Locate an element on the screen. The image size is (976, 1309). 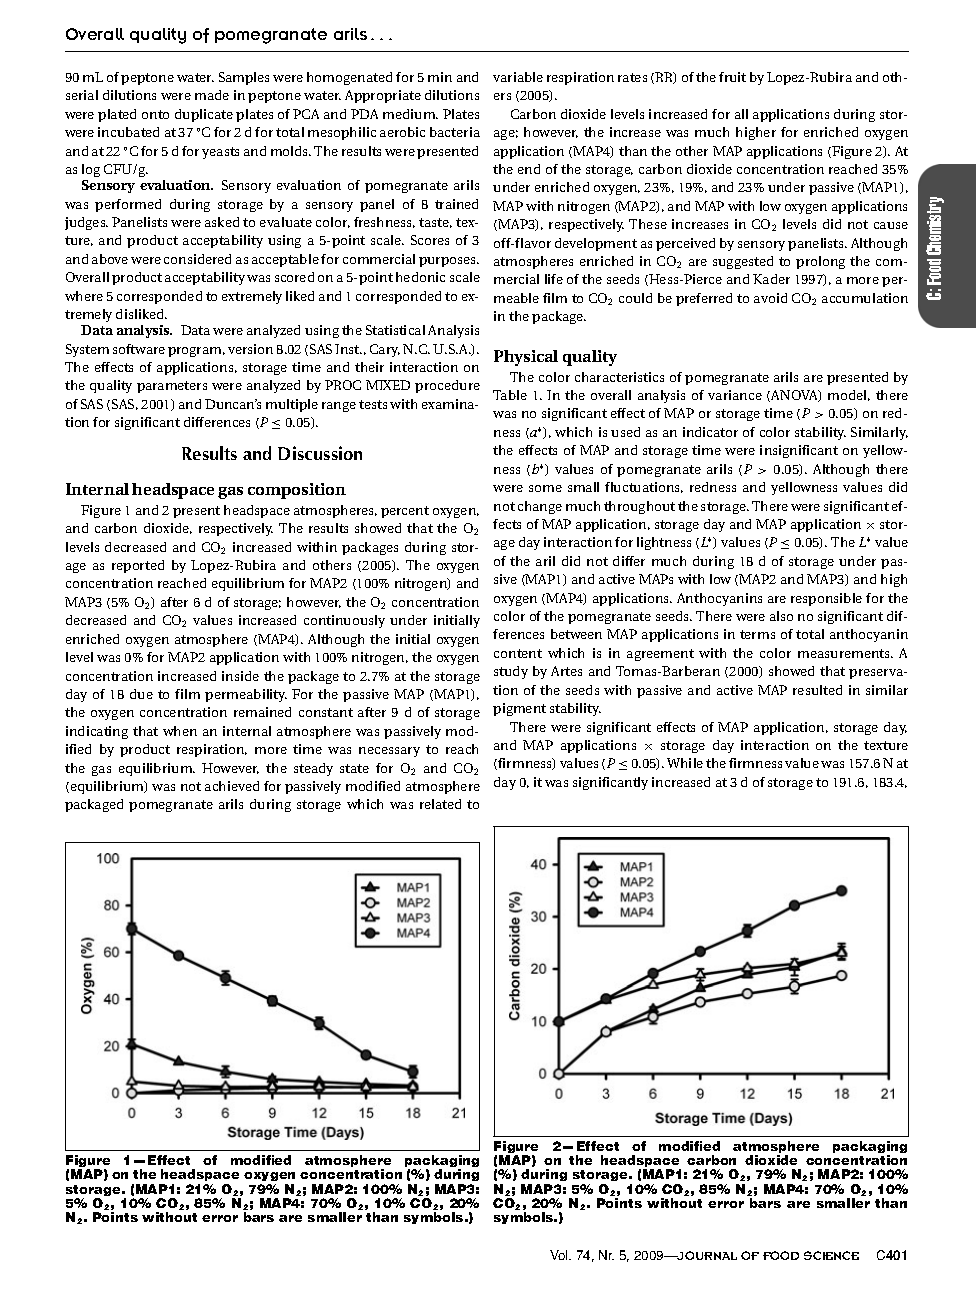
fruit is located at coordinates (732, 77).
